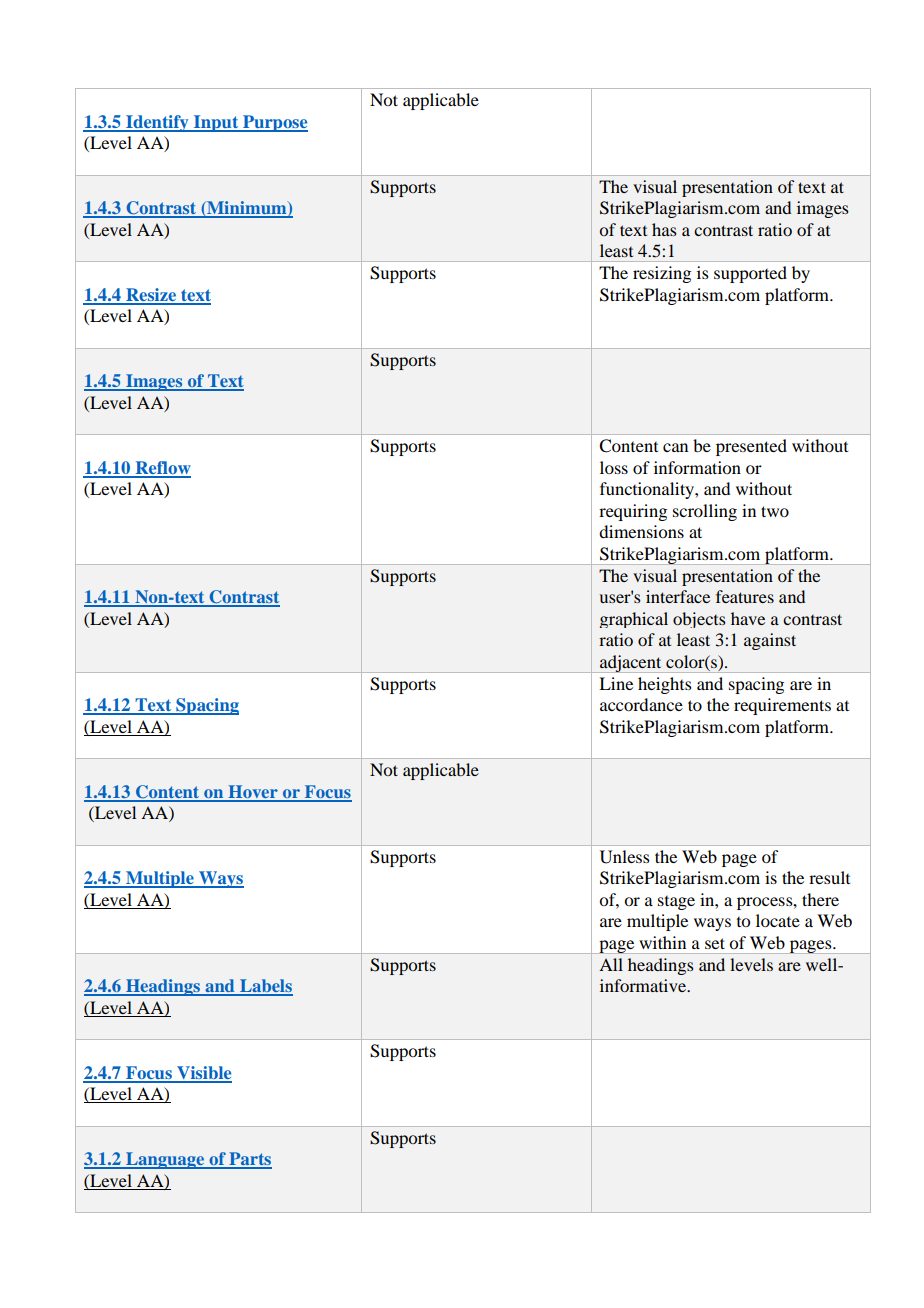  What do you see at coordinates (249, 1160) in the image?
I see `Parts` at bounding box center [249, 1160].
